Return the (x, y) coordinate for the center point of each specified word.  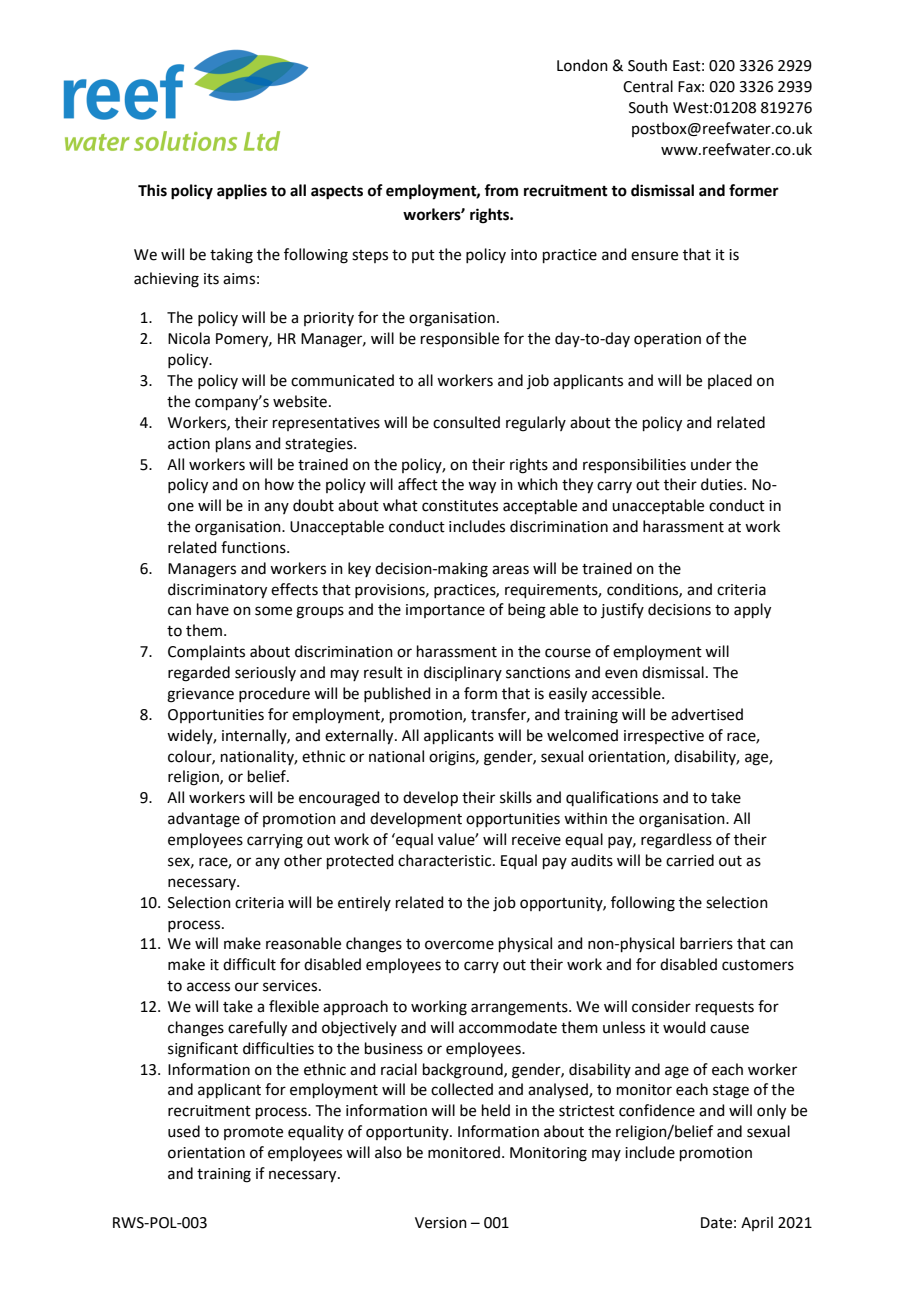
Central (648, 86)
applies (242, 192)
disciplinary (463, 673)
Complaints (206, 652)
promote (253, 1133)
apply (752, 611)
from (501, 190)
